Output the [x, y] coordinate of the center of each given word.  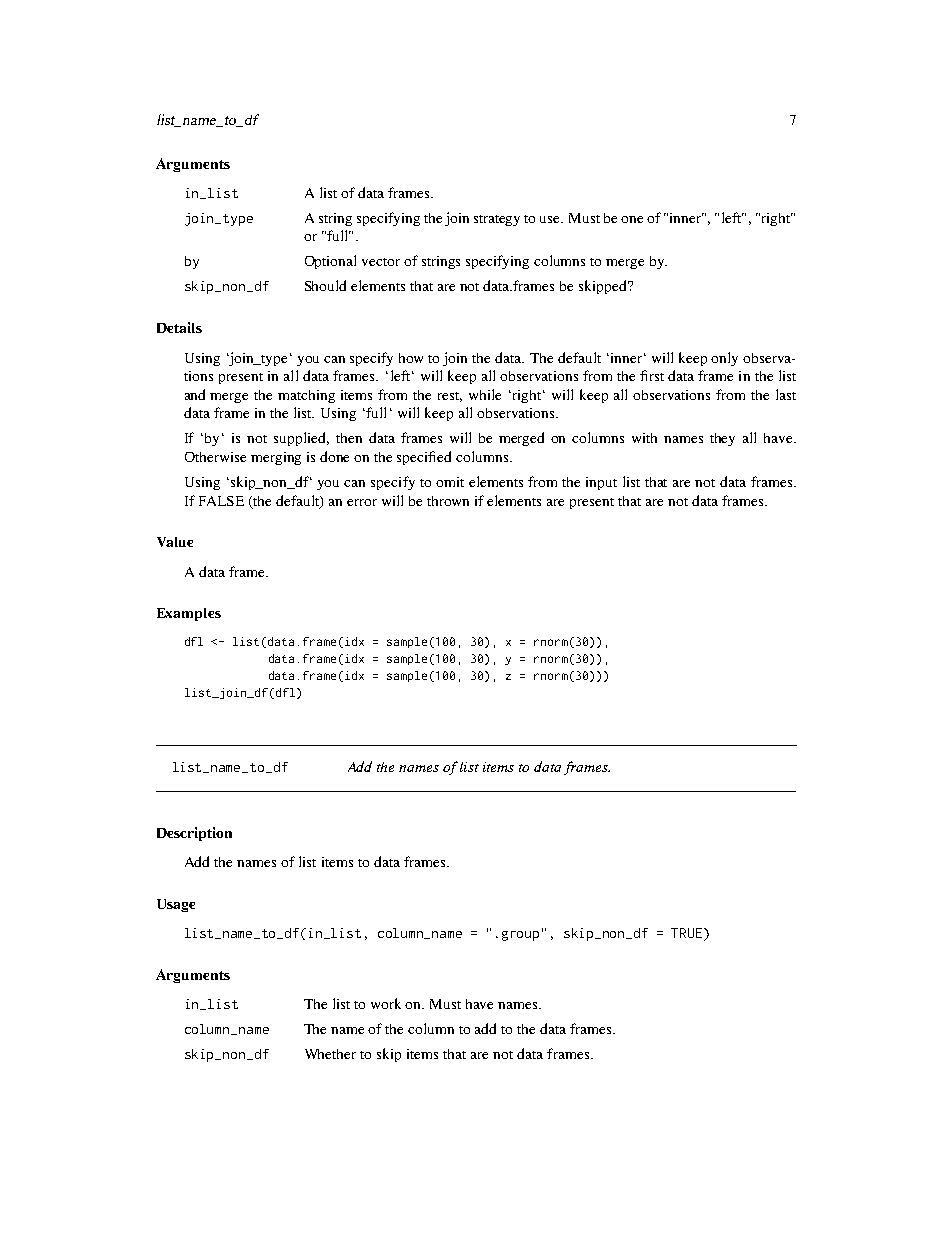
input [601, 483]
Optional [330, 262]
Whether [330, 1054]
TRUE [688, 934]
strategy [497, 220]
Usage [176, 905]
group [520, 936]
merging [276, 458]
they [722, 439]
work [386, 1003]
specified [424, 458]
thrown [448, 501]
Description [194, 834]
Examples [189, 614]
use [551, 219]
